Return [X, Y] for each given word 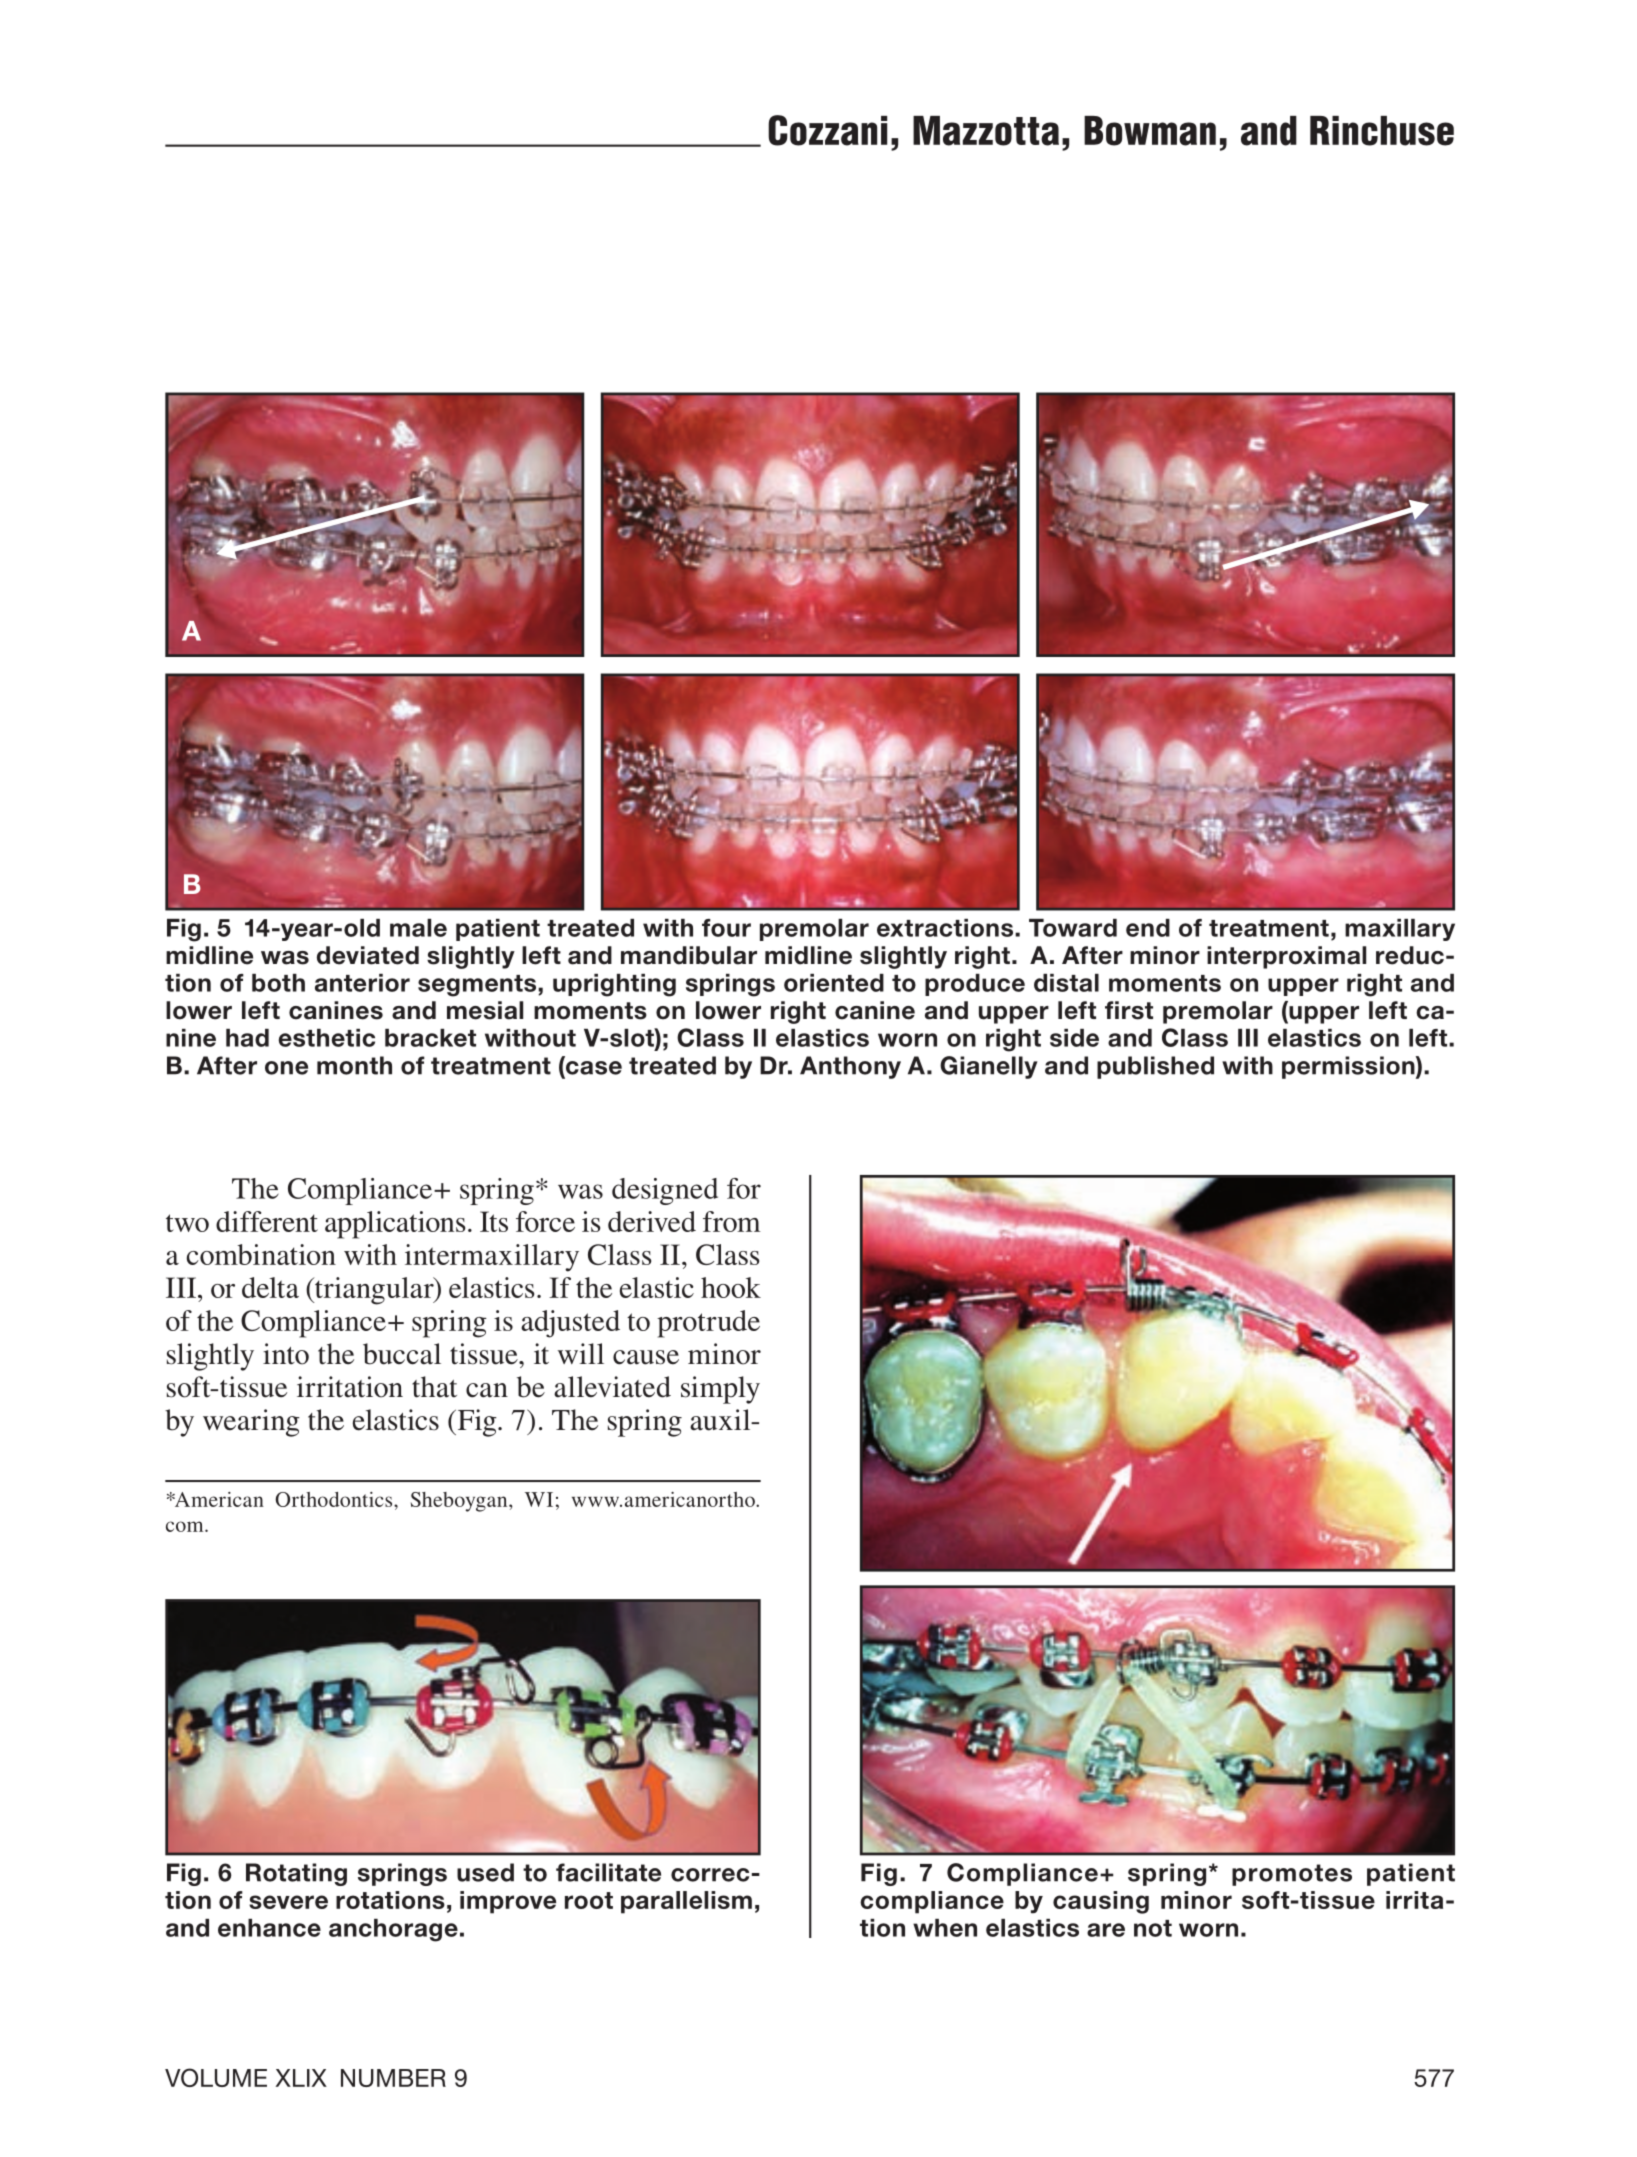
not [1153, 1928]
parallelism [686, 1902]
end [1148, 928]
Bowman [1150, 131]
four [726, 928]
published [1155, 1067]
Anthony [850, 1067]
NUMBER [393, 2078]
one [286, 1068]
